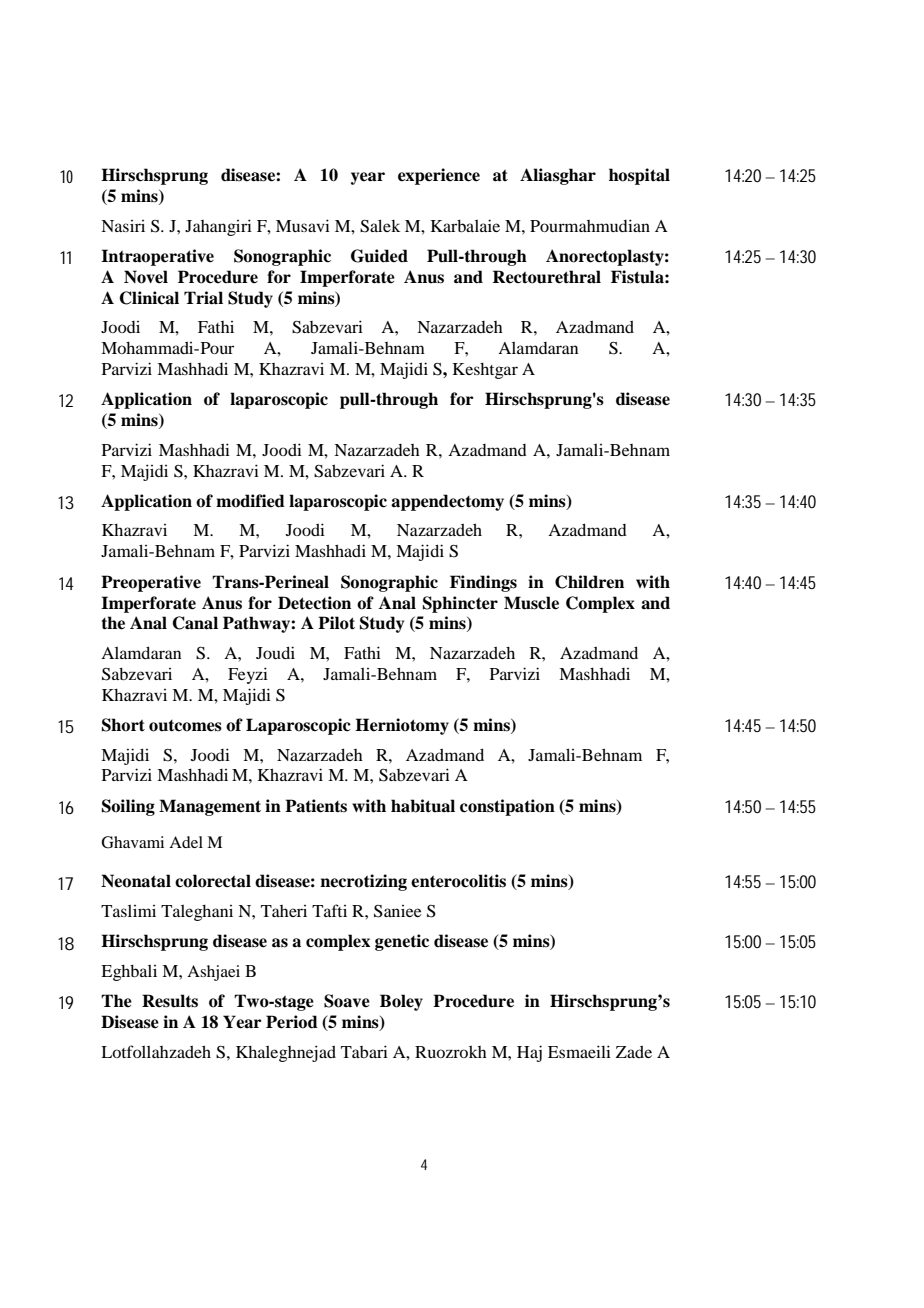  I want to click on Preoperative, so click(151, 583).
